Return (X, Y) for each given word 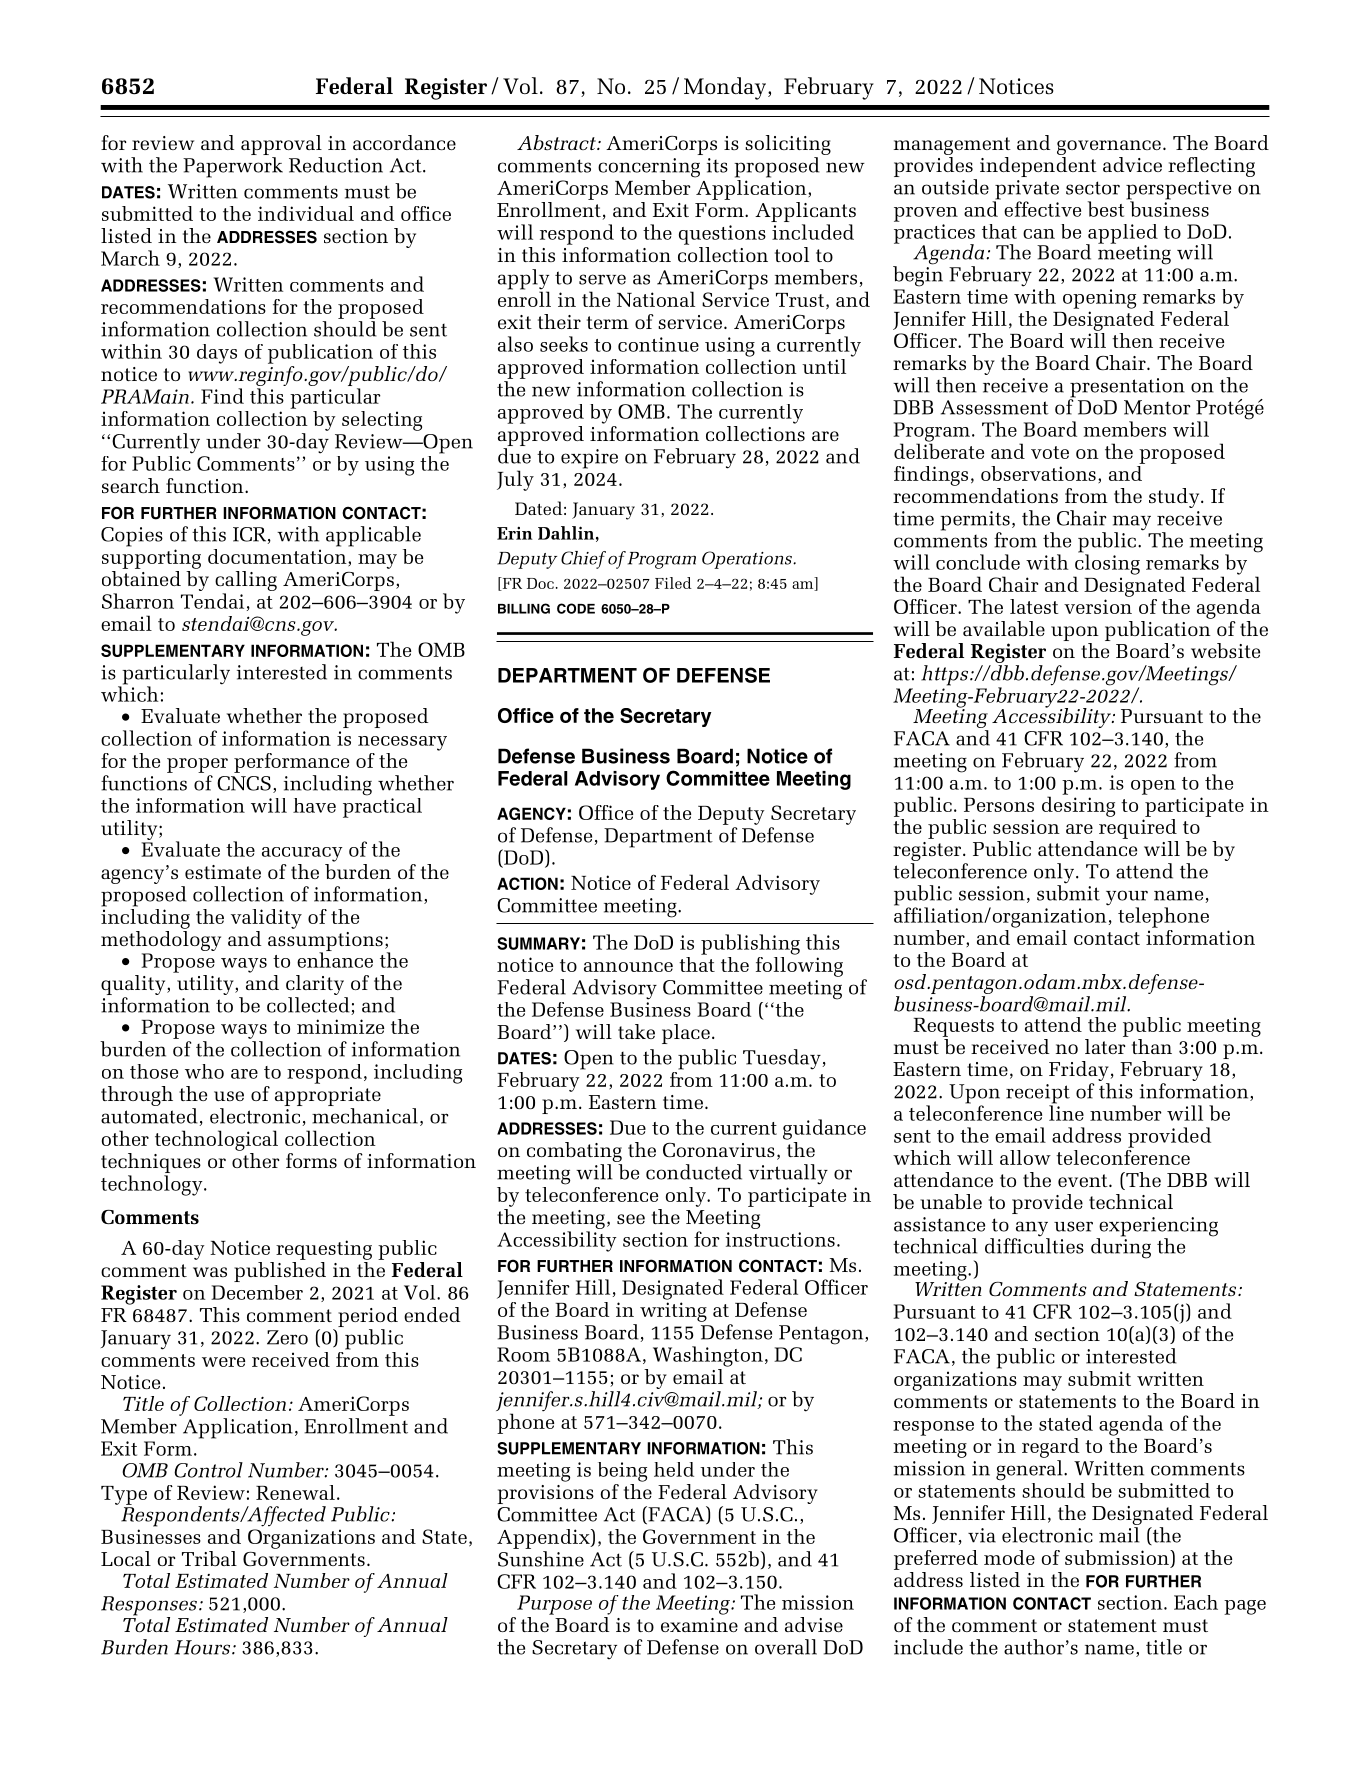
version (1098, 606)
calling (246, 582)
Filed (673, 583)
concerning (649, 168)
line (1066, 1112)
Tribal (209, 1558)
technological (216, 1140)
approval (281, 146)
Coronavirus (719, 1150)
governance (1109, 147)
